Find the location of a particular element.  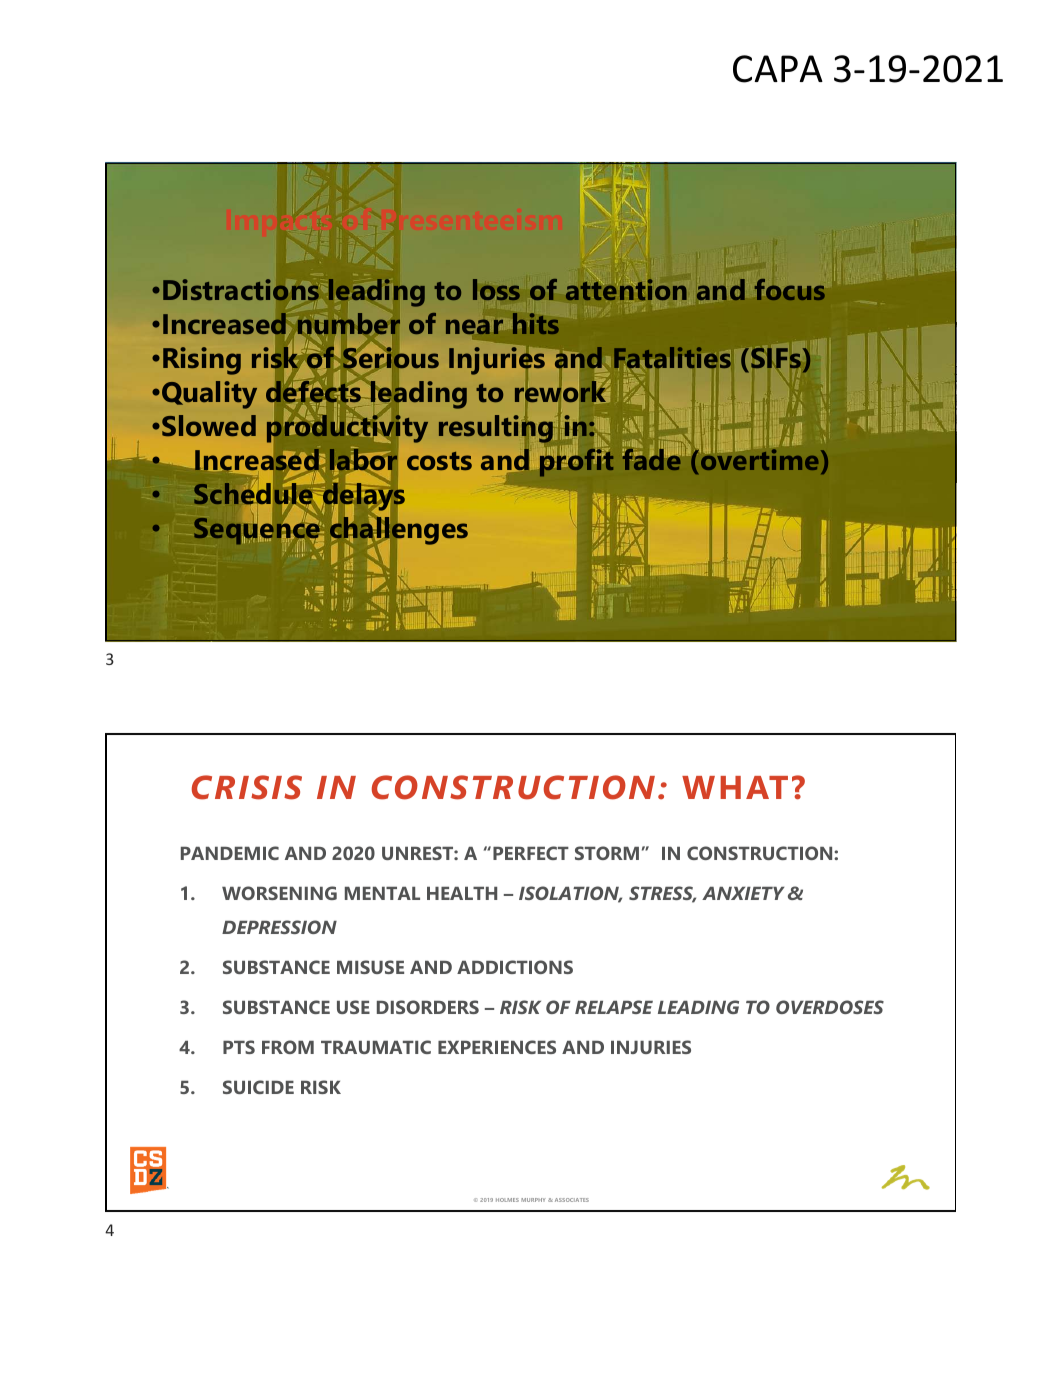

loss is located at coordinates (496, 290).
